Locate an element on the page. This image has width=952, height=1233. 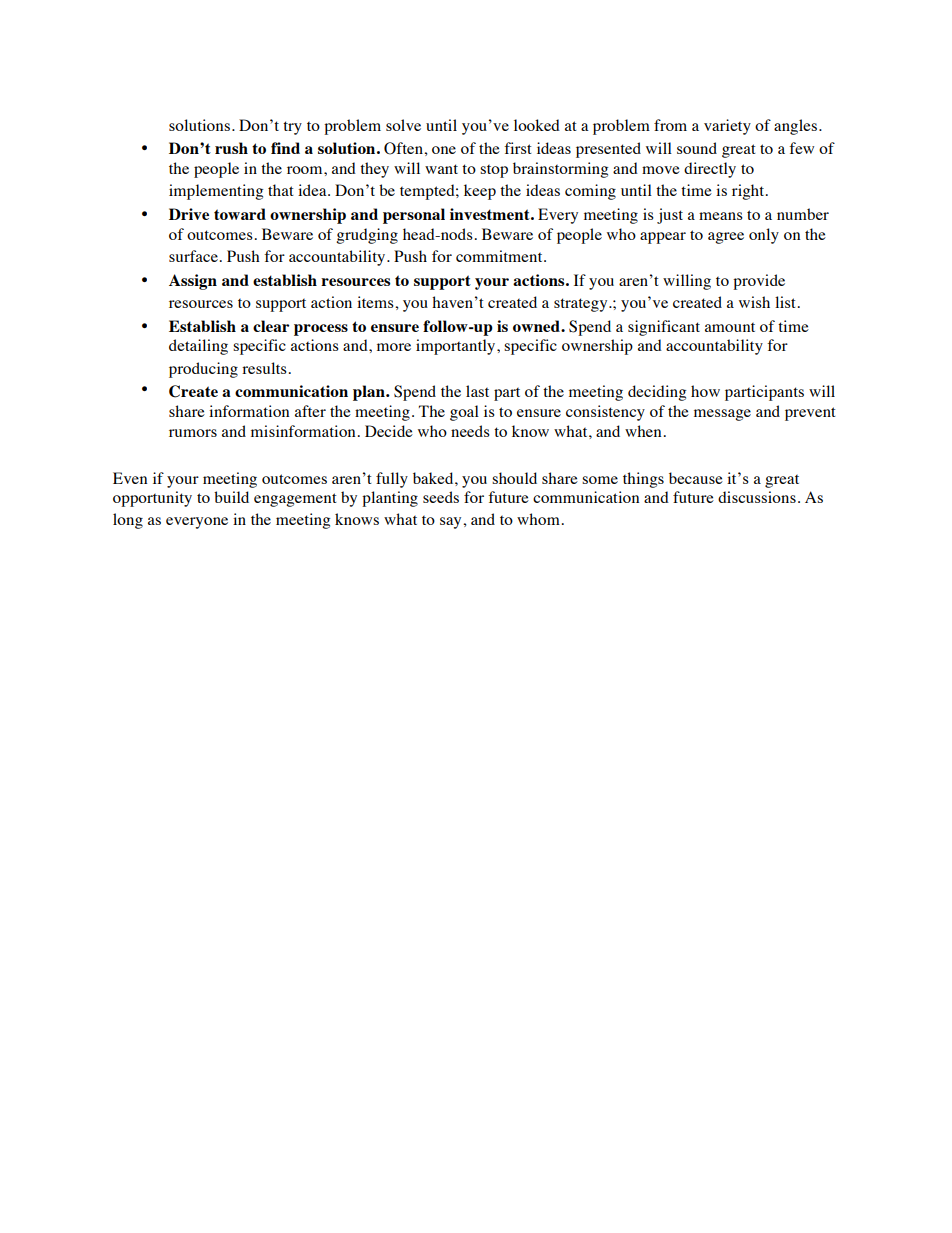
build is located at coordinates (231, 497).
